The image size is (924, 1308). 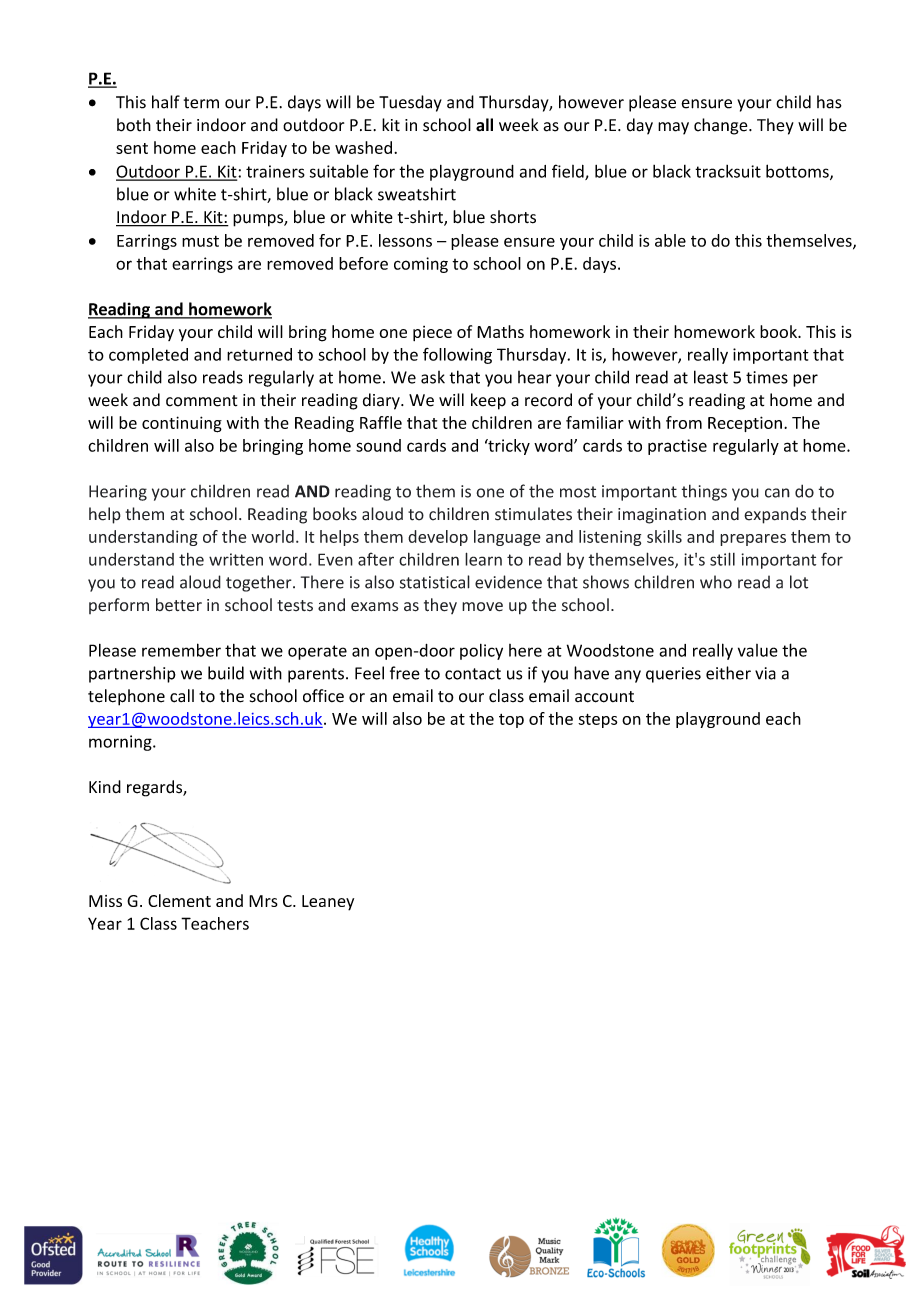 I want to click on change, so click(x=722, y=126).
